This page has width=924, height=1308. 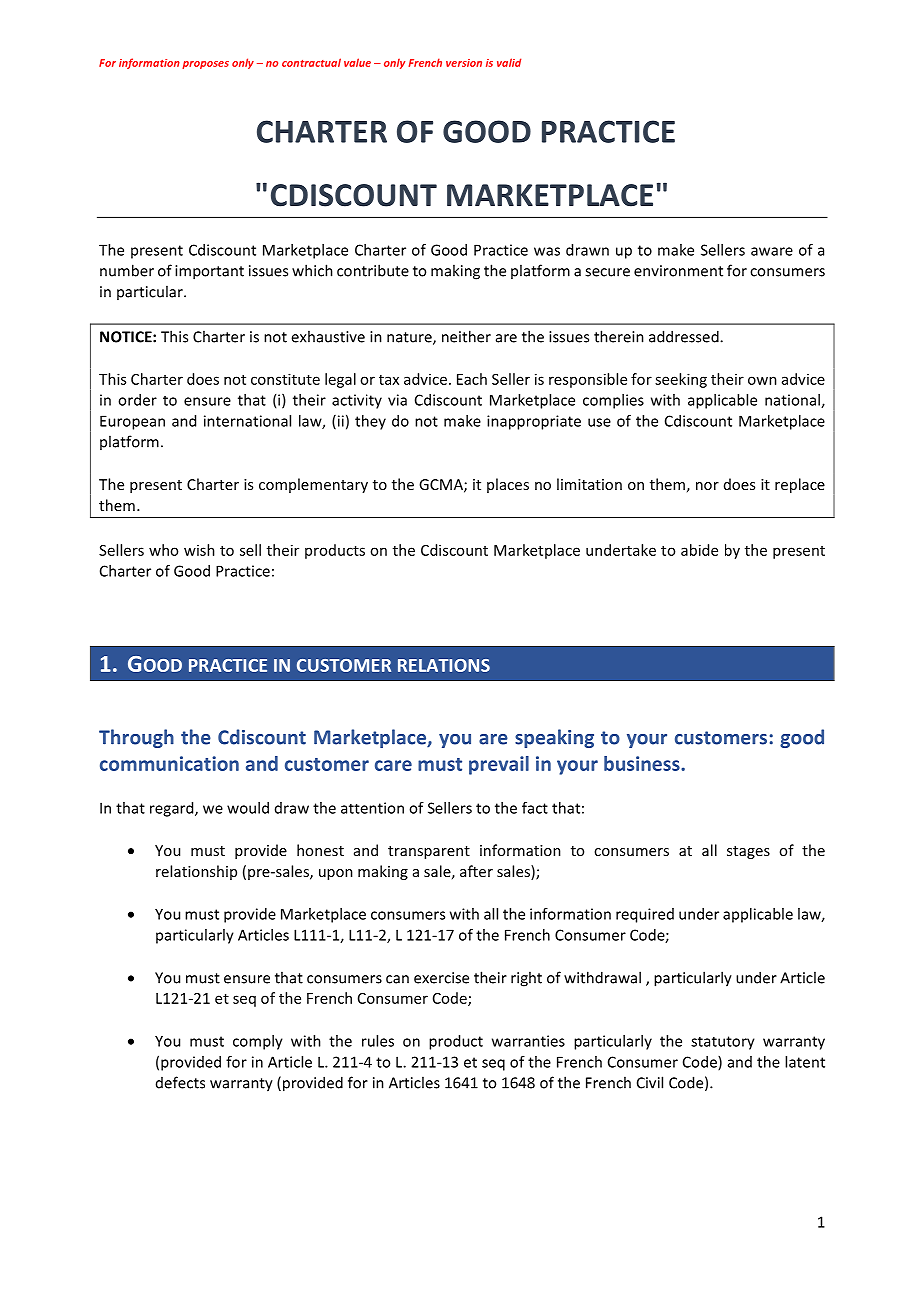 I want to click on wish, so click(x=199, y=550).
